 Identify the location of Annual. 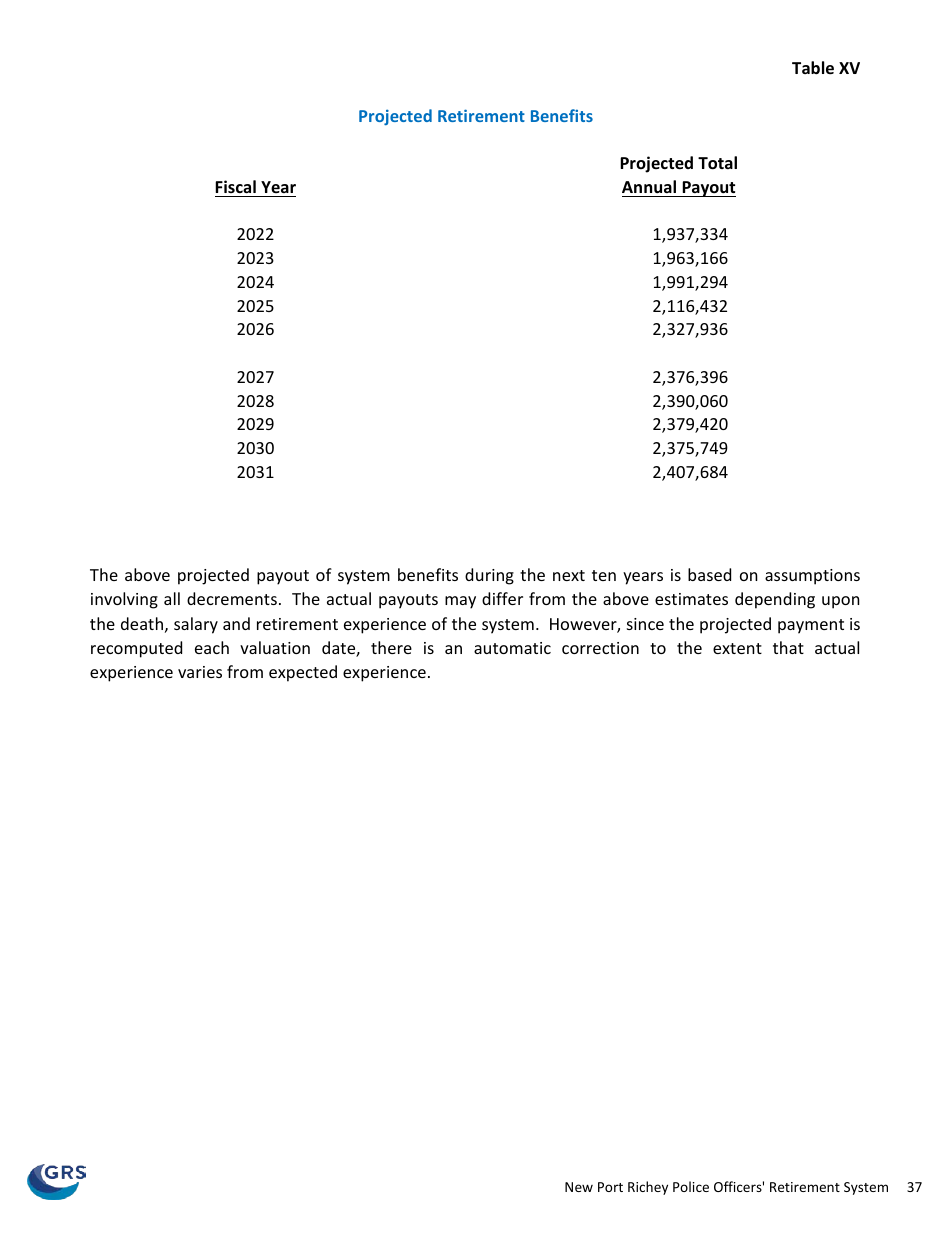
(649, 186).
